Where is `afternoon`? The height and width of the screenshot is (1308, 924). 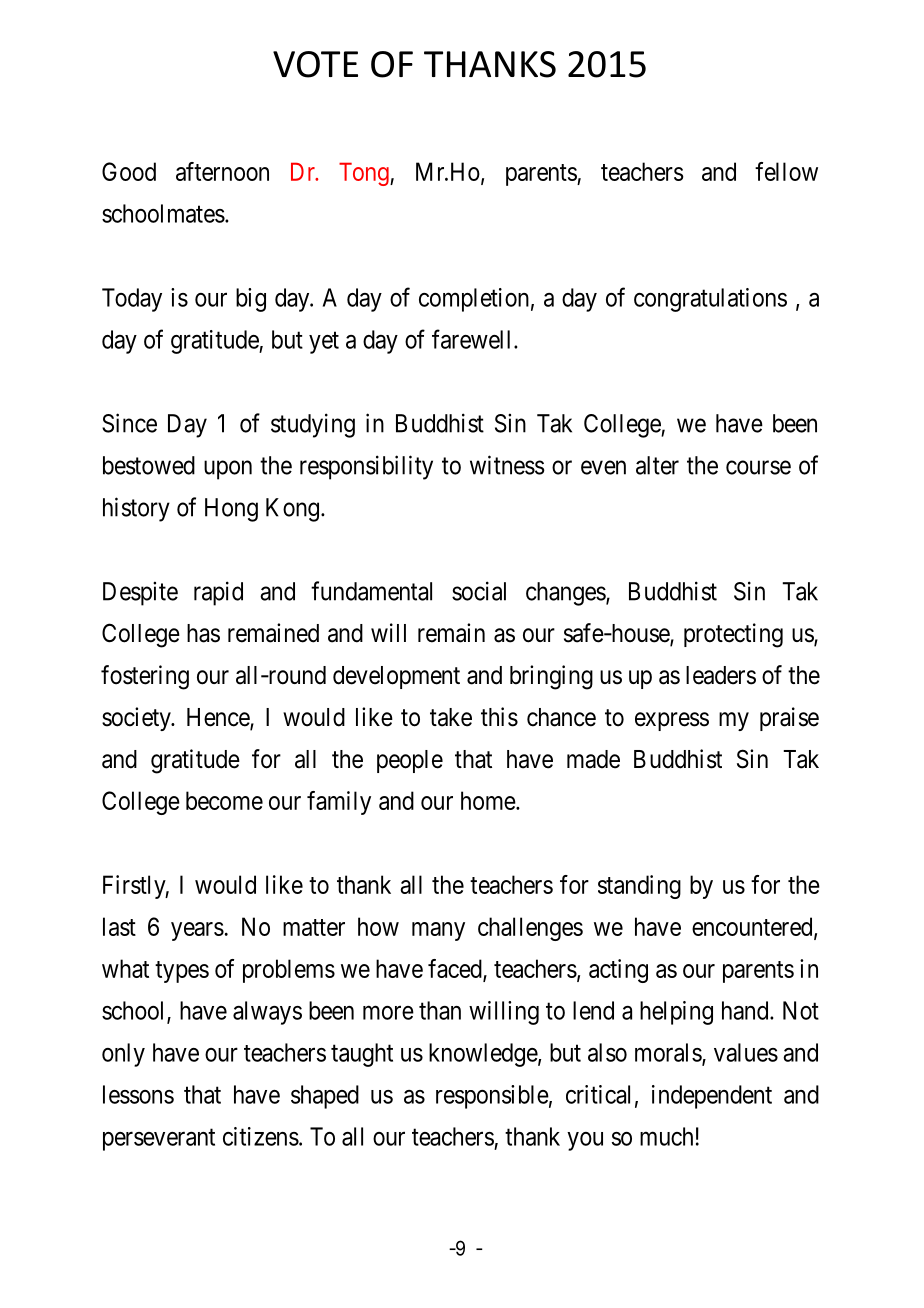
afternoon is located at coordinates (222, 171).
